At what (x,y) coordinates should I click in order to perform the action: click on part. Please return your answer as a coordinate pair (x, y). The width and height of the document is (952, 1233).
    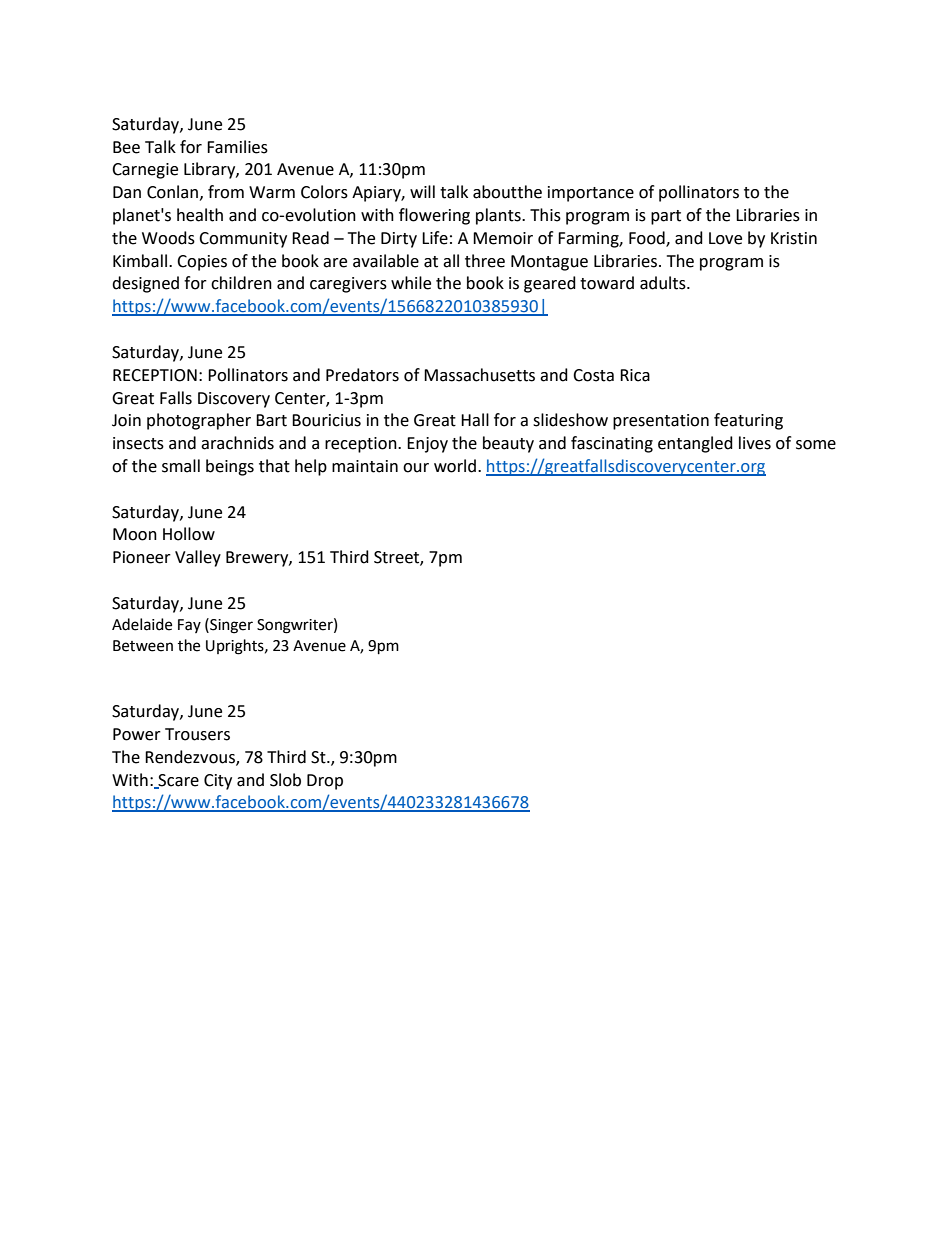
    Looking at the image, I should click on (666, 217).
